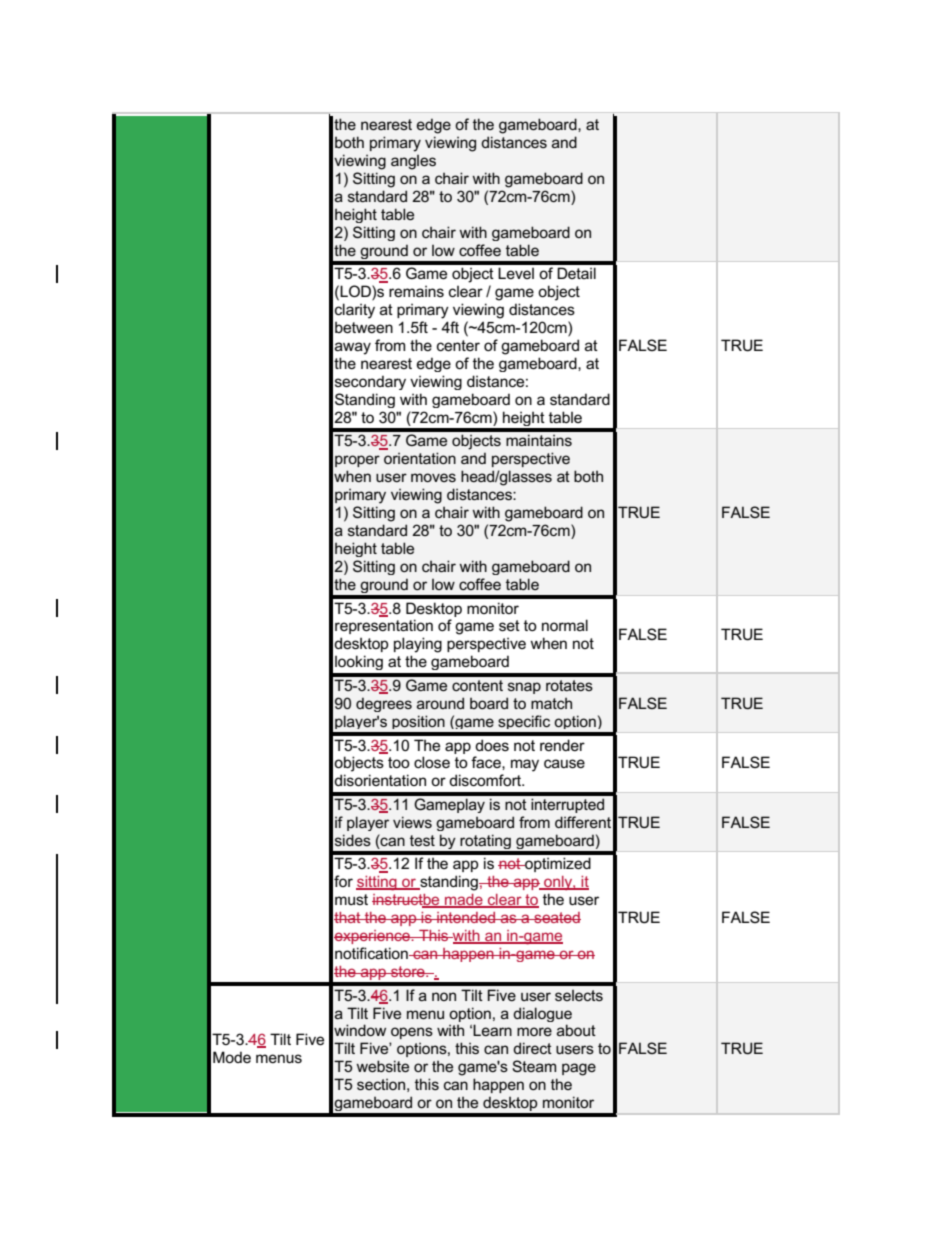  I want to click on sides, so click(353, 840).
